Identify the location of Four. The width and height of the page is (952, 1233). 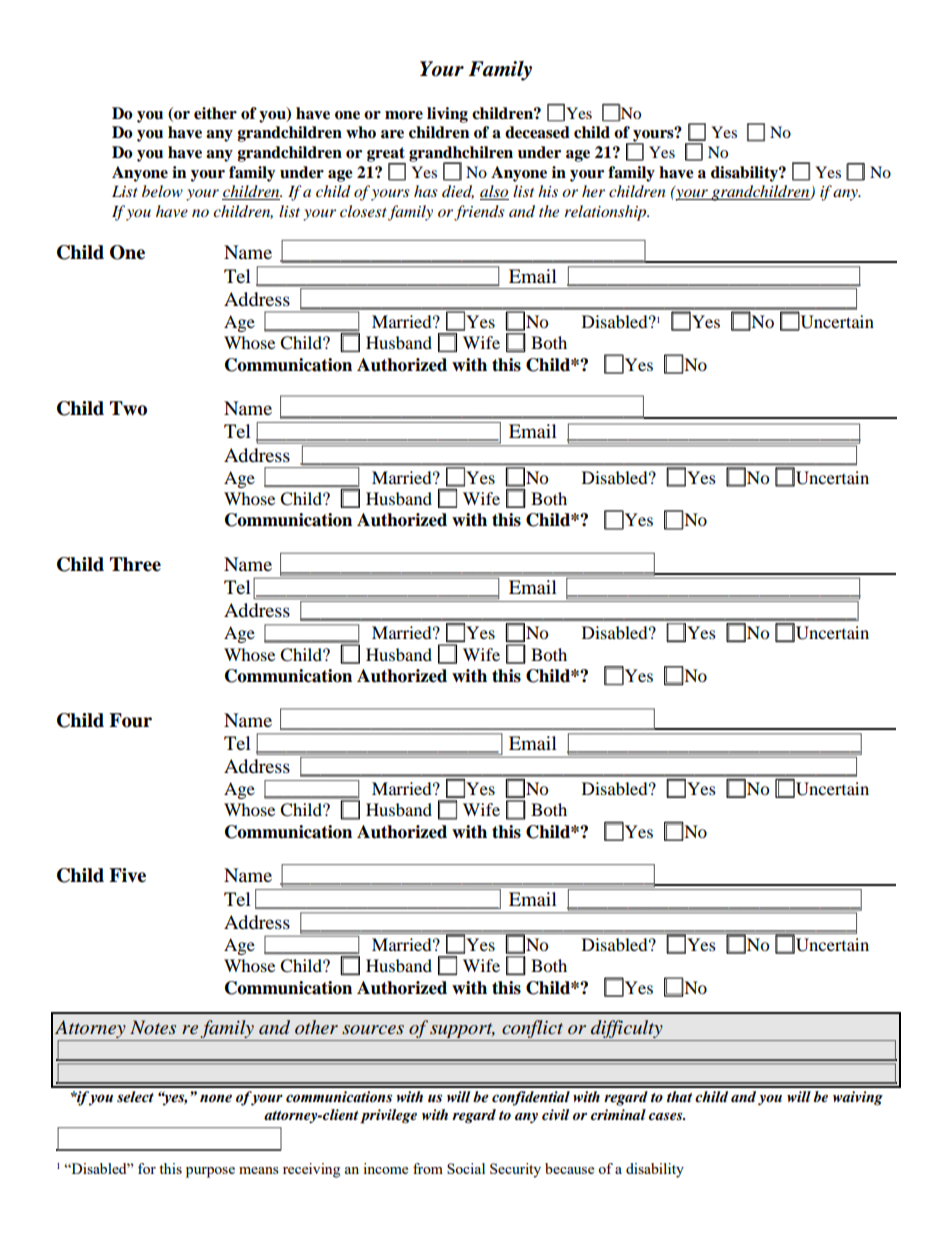
(130, 720).
